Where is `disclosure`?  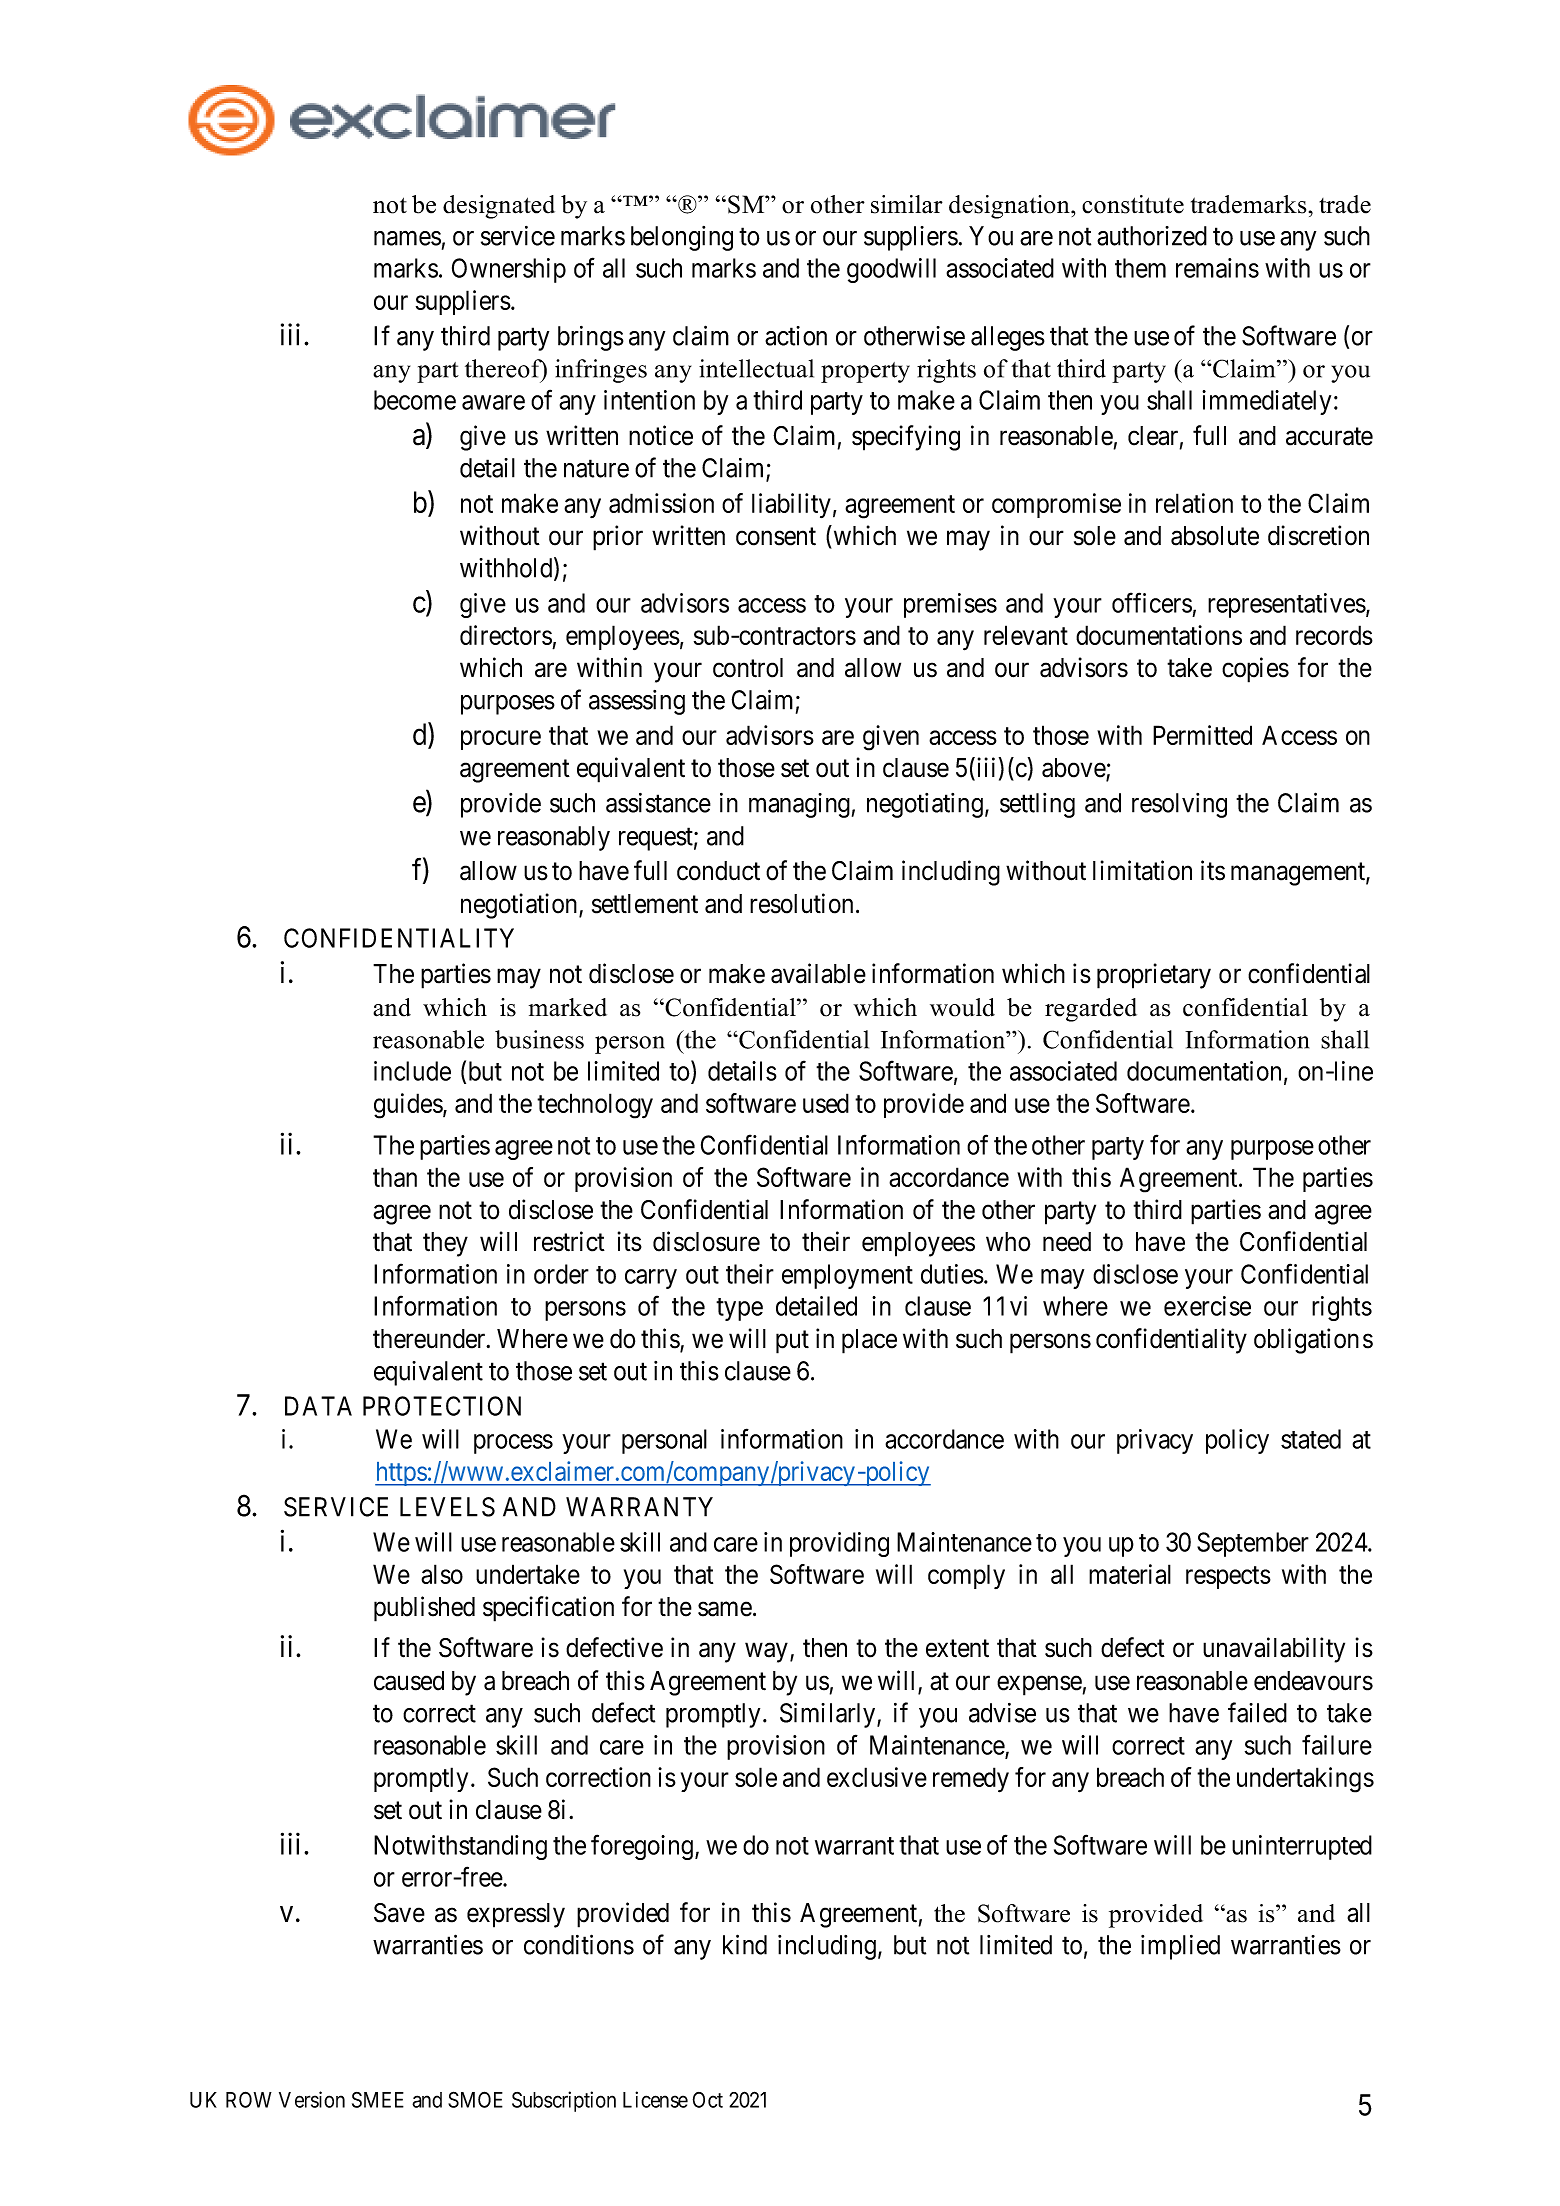
disclosure is located at coordinates (706, 1241).
